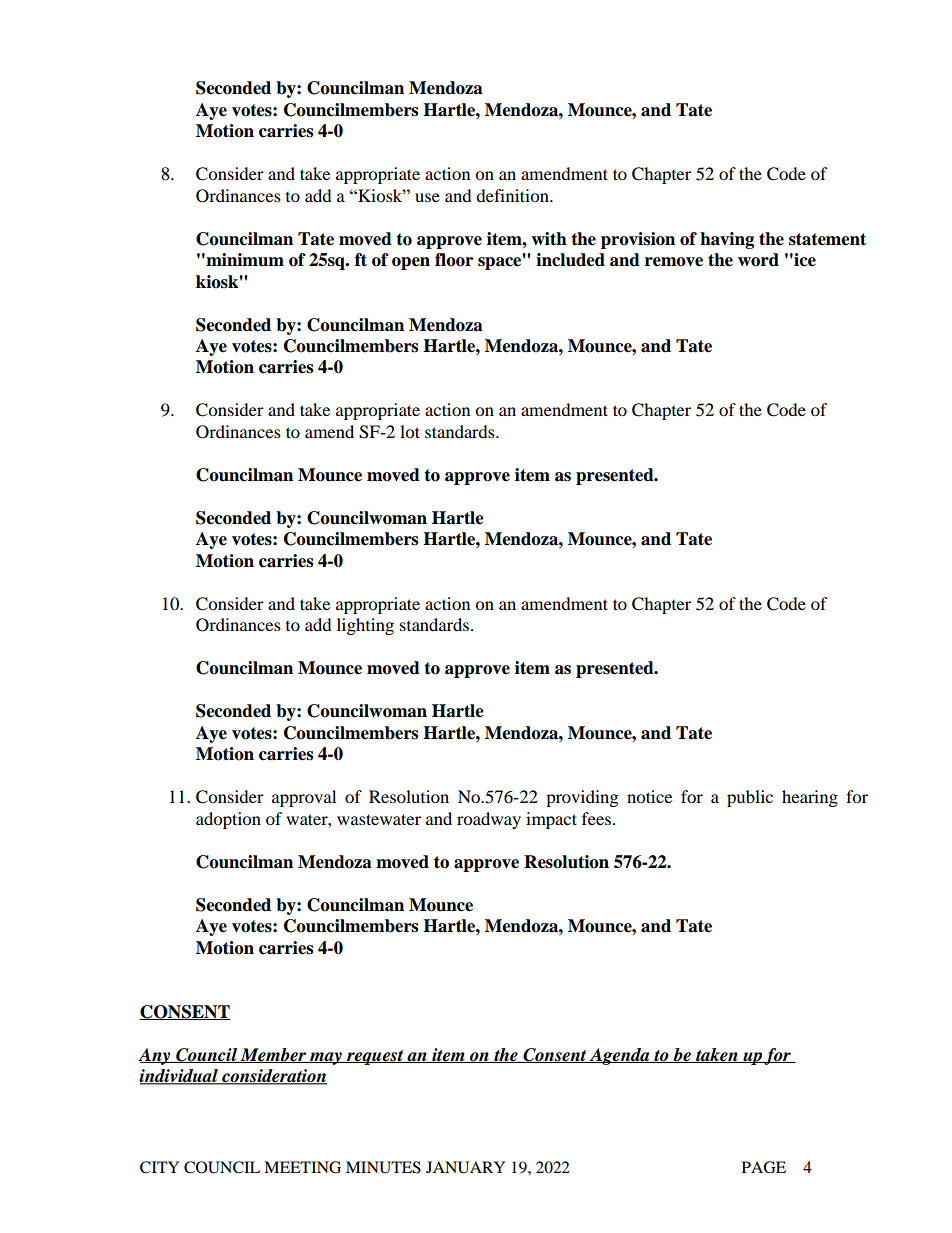 This screenshot has height=1233, width=952. What do you see at coordinates (727, 240) in the screenshot?
I see `having` at bounding box center [727, 240].
